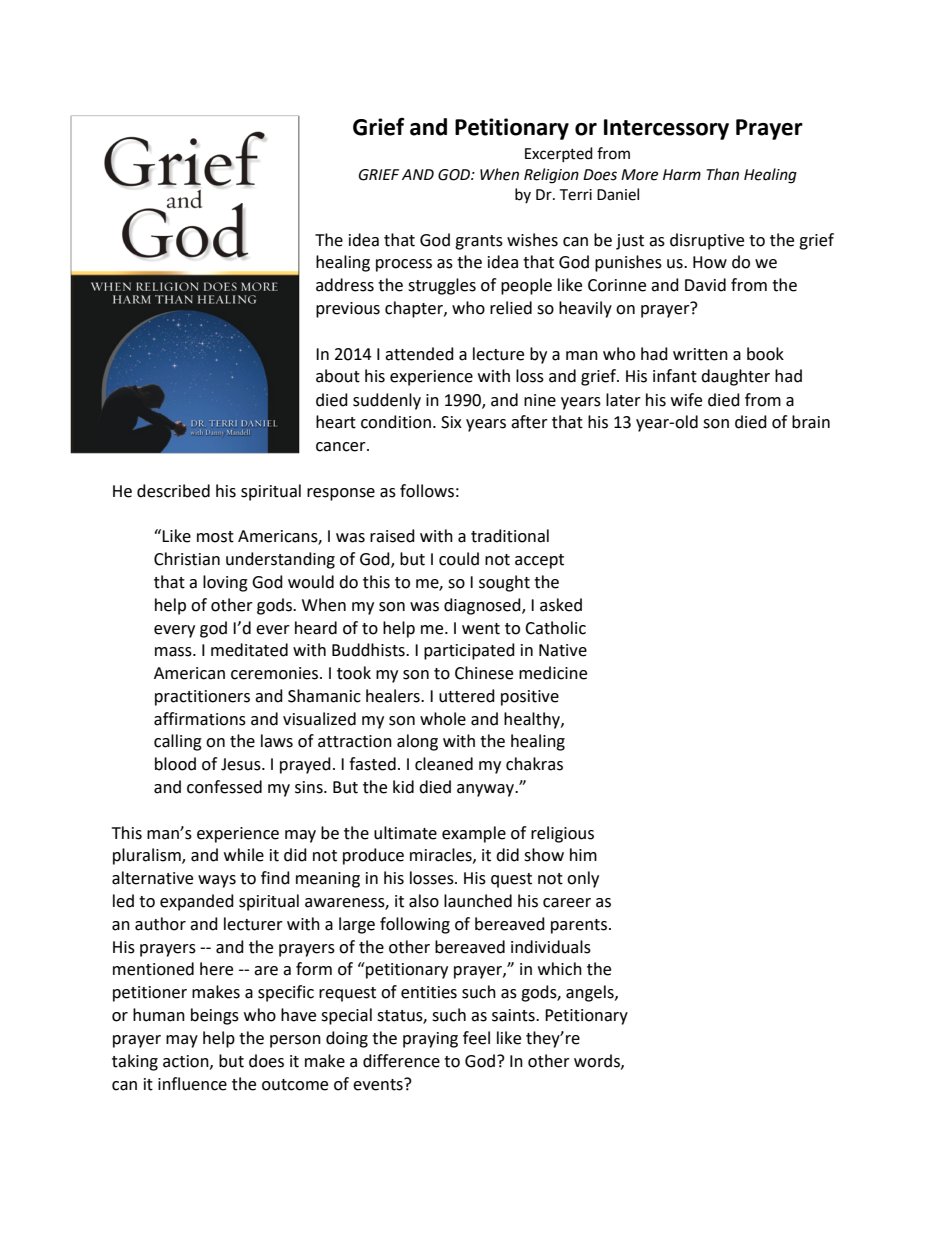 The height and width of the page is (1233, 952). I want to click on address, so click(345, 285).
